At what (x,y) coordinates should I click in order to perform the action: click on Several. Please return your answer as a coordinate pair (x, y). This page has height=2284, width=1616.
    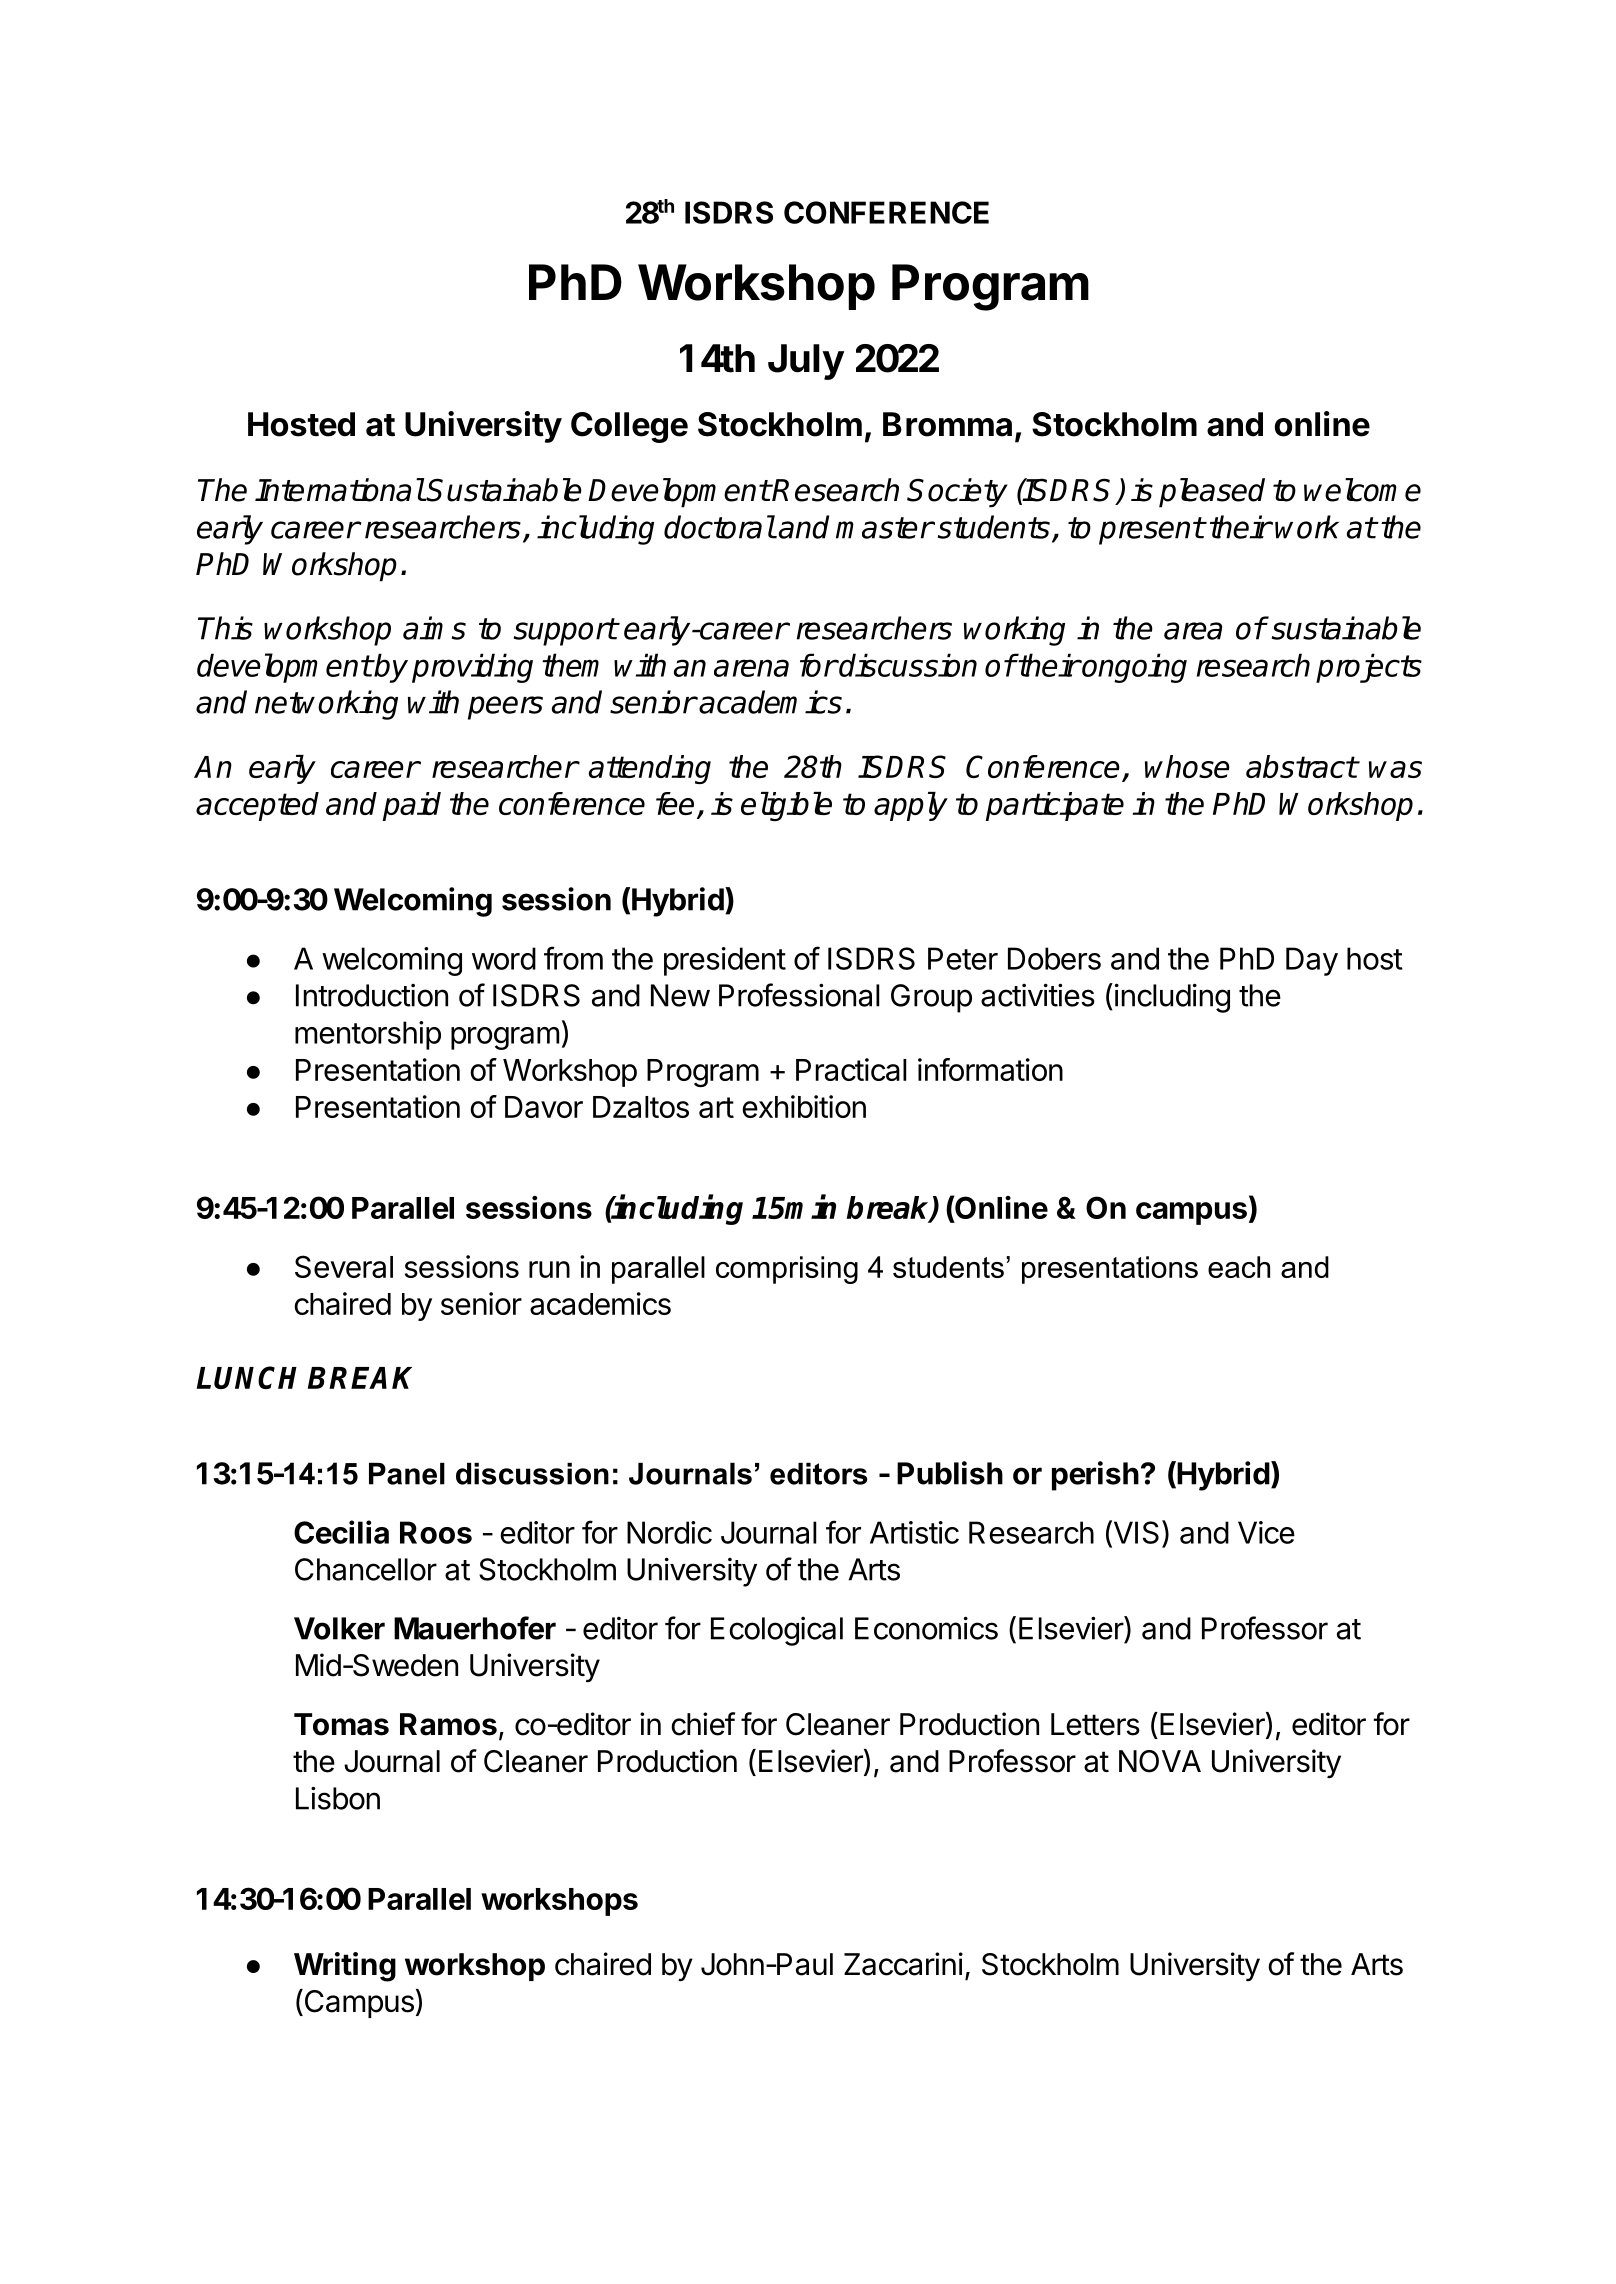
    Looking at the image, I should click on (344, 1266).
